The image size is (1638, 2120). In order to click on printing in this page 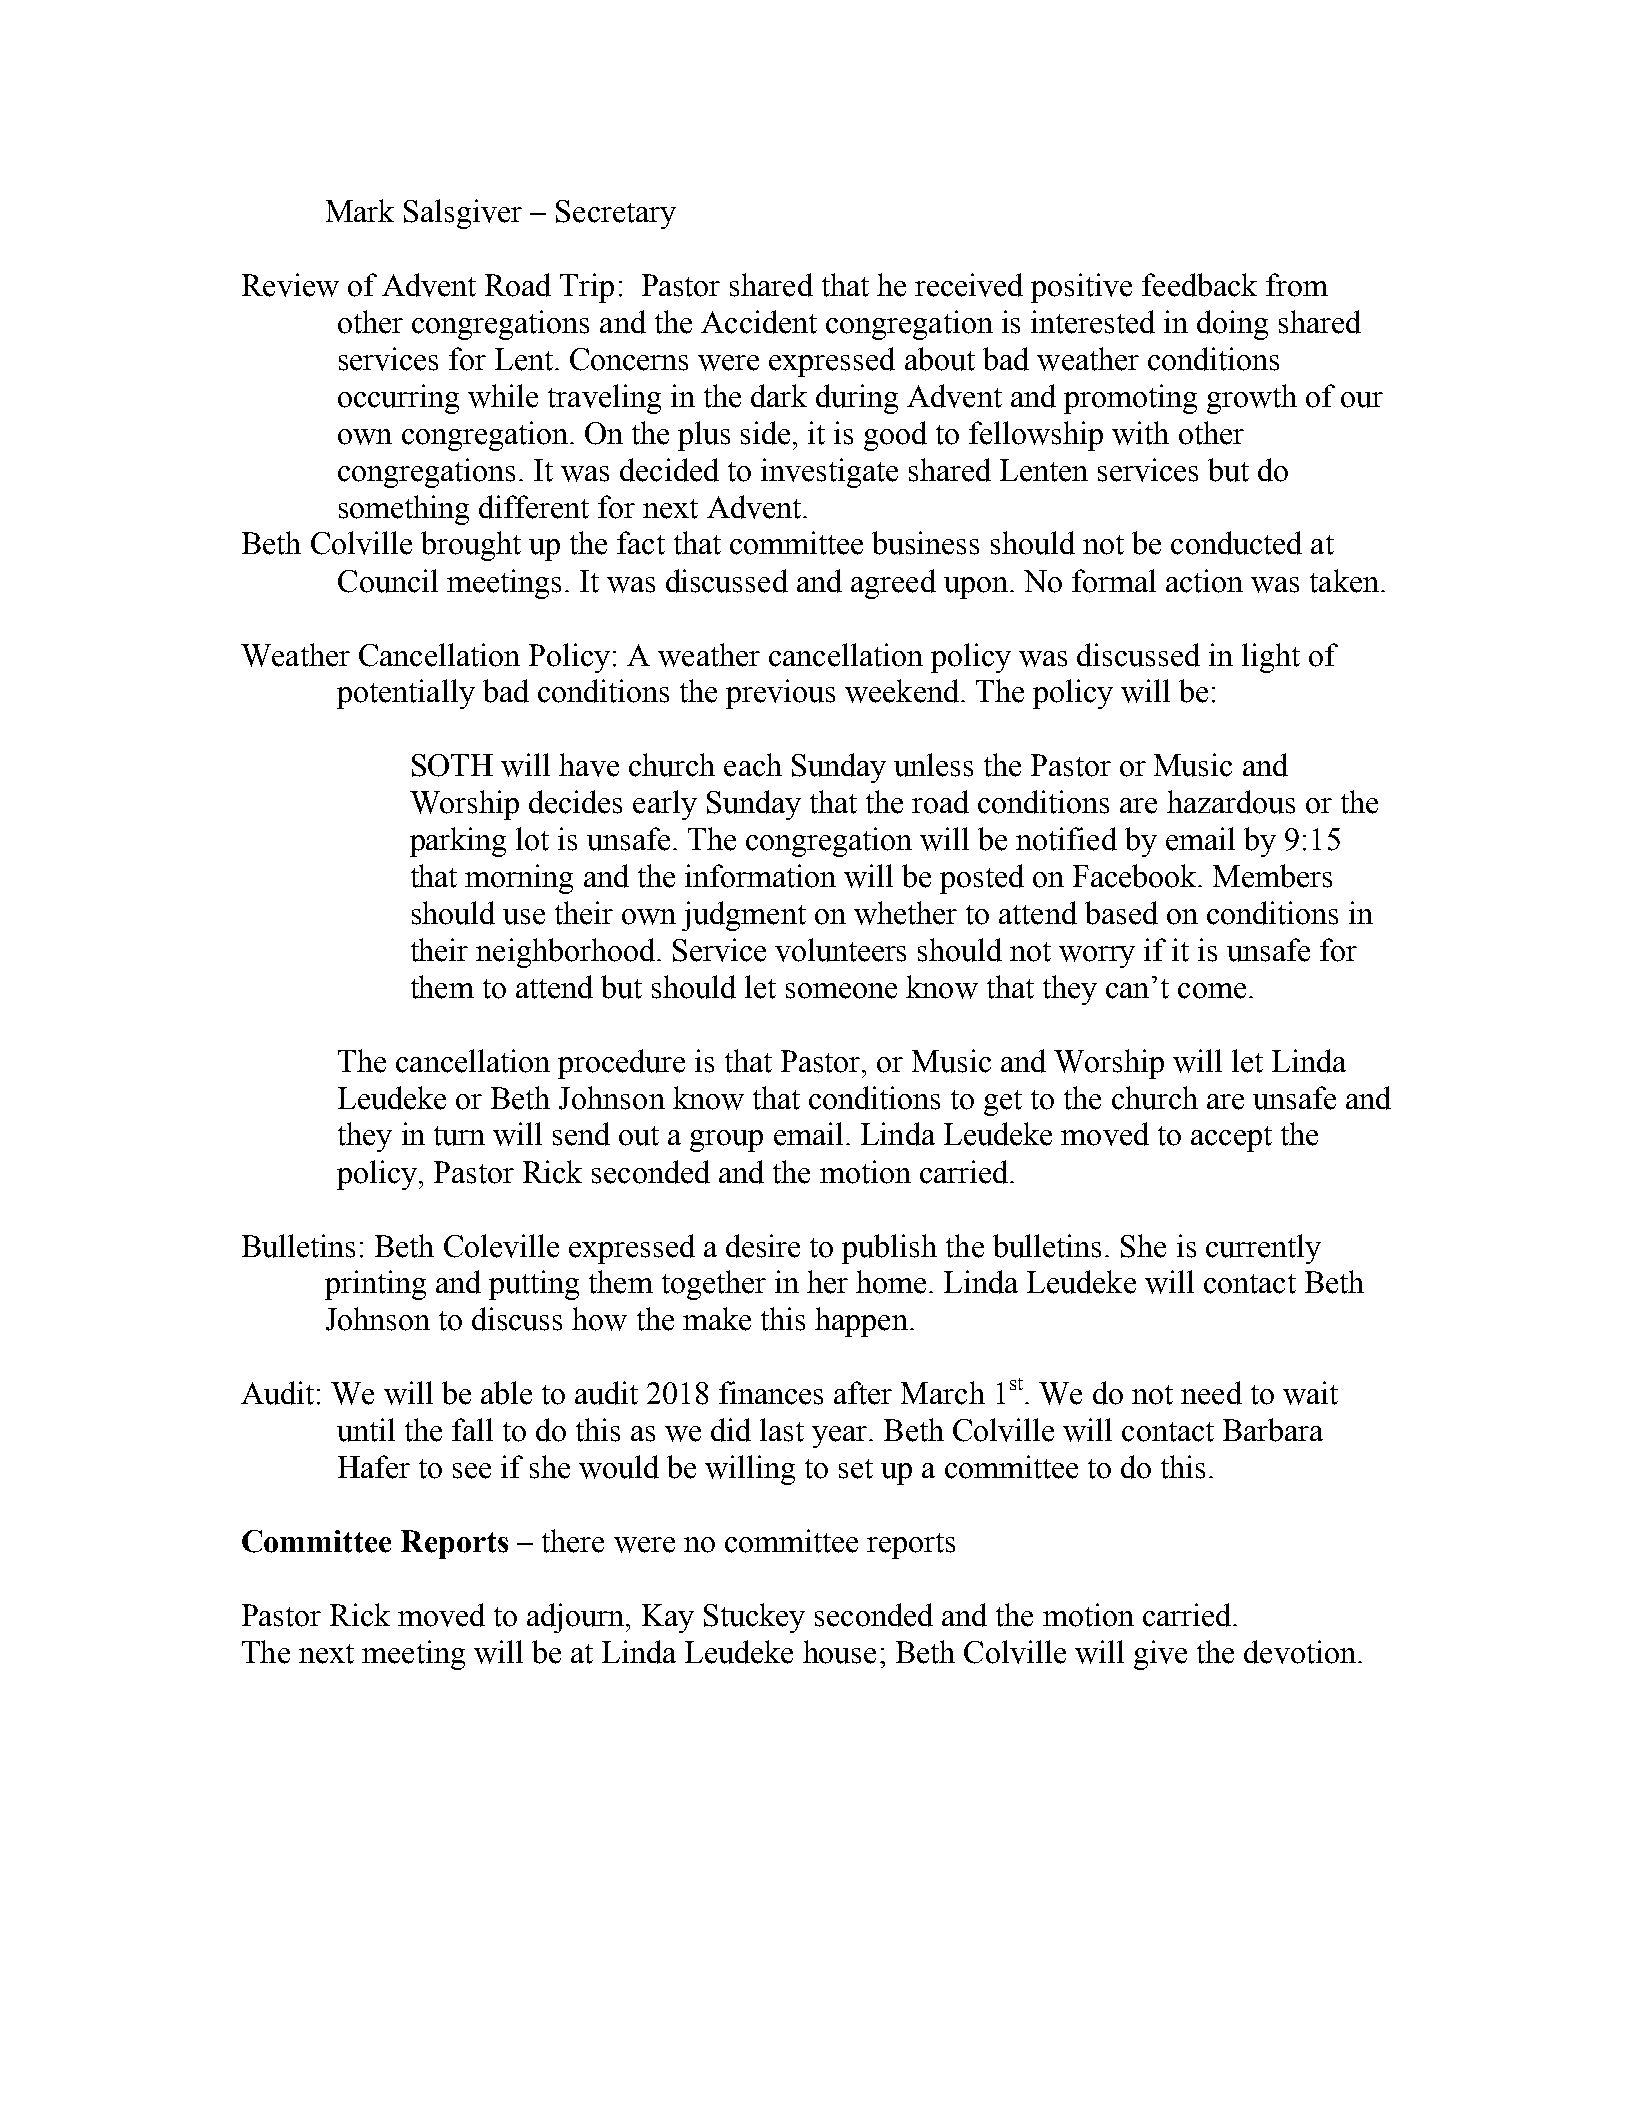, I will do `click(375, 1285)`.
